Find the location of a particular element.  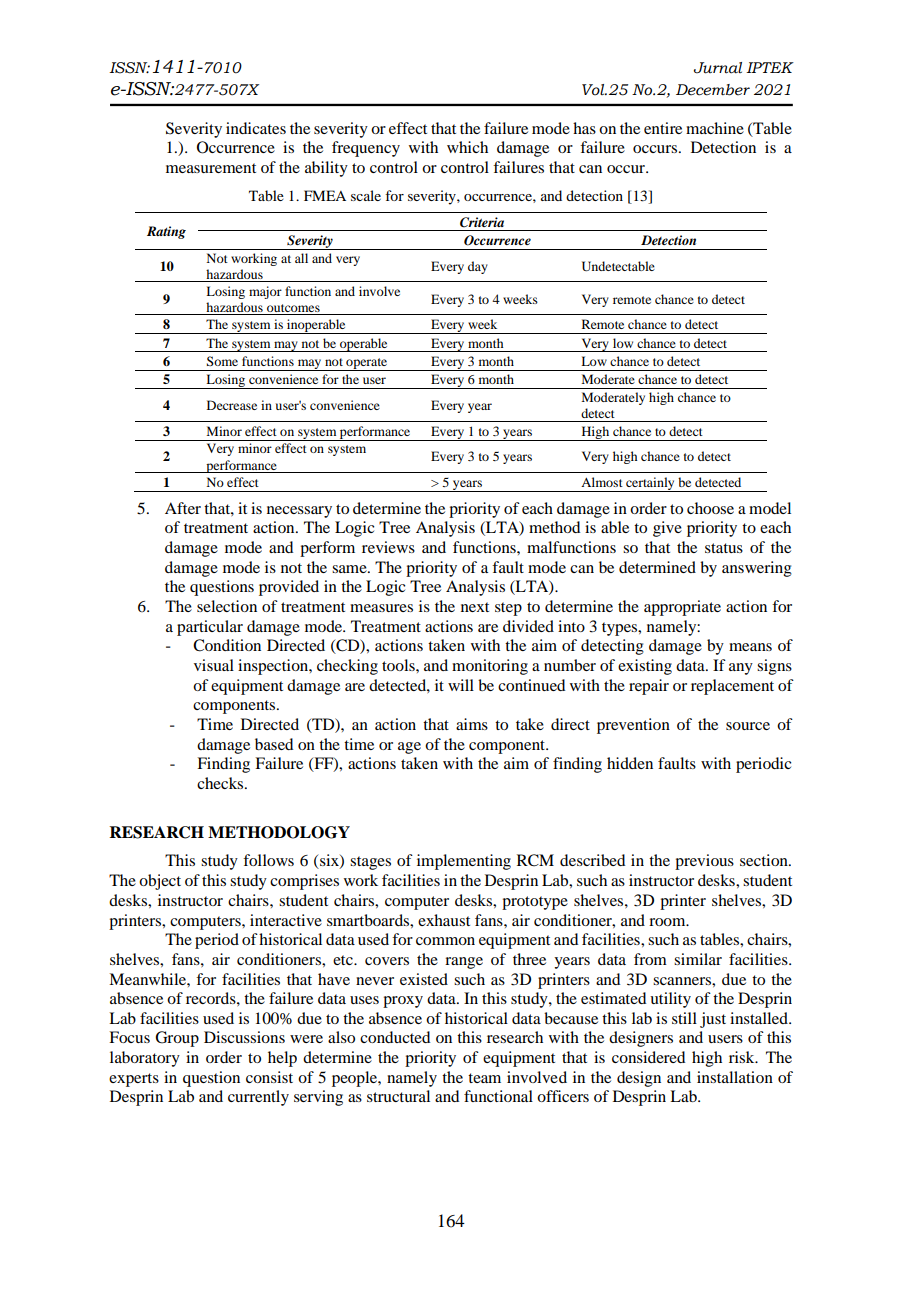

Group is located at coordinates (177, 1039).
